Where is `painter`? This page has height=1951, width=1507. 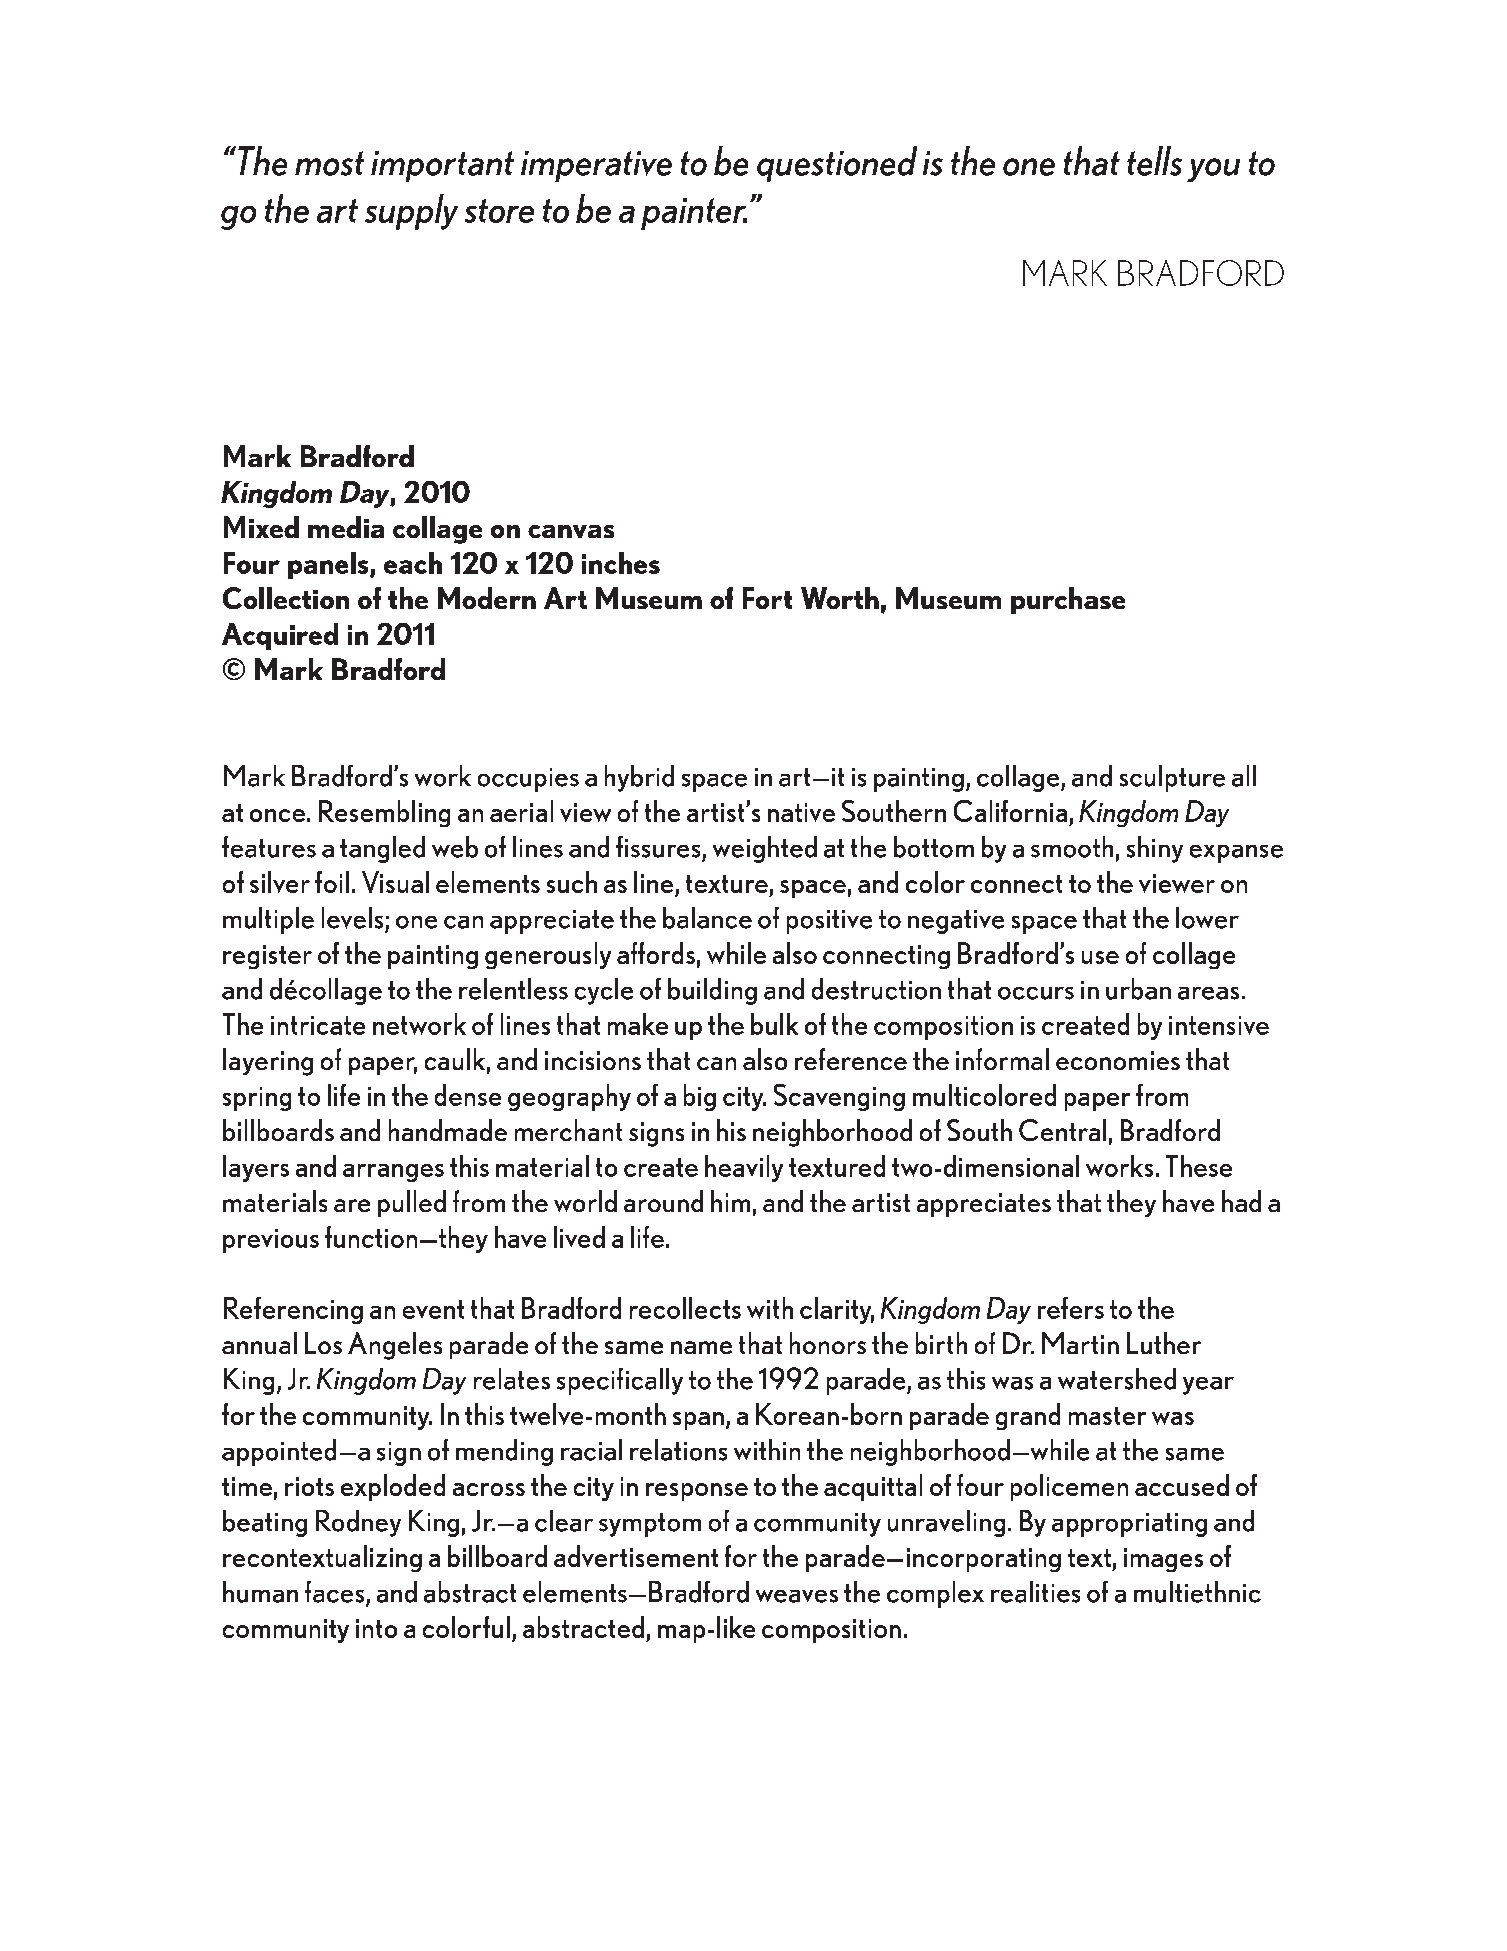
painter is located at coordinates (694, 214).
